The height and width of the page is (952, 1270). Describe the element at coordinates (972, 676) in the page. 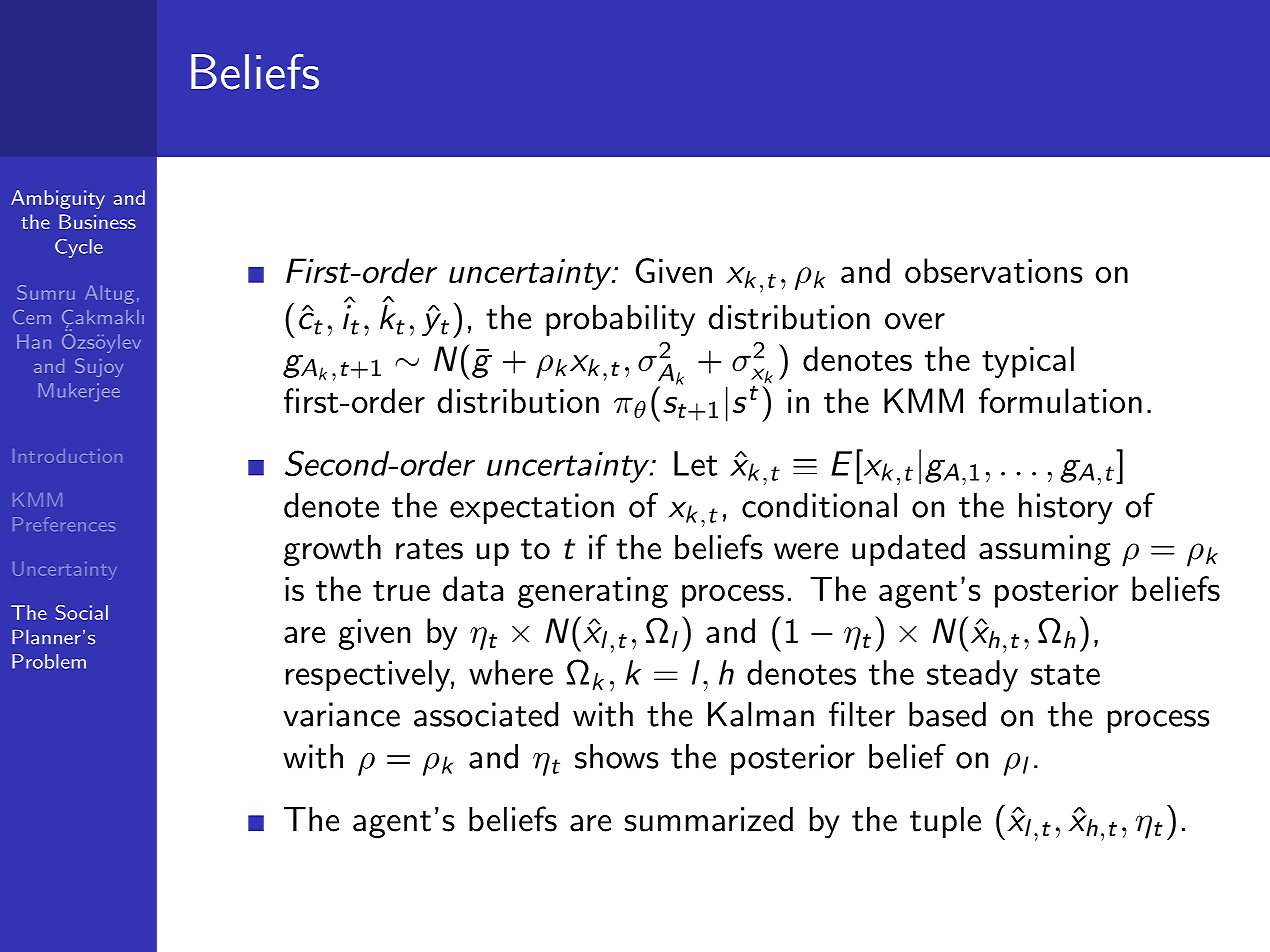

I see `steady` at that location.
